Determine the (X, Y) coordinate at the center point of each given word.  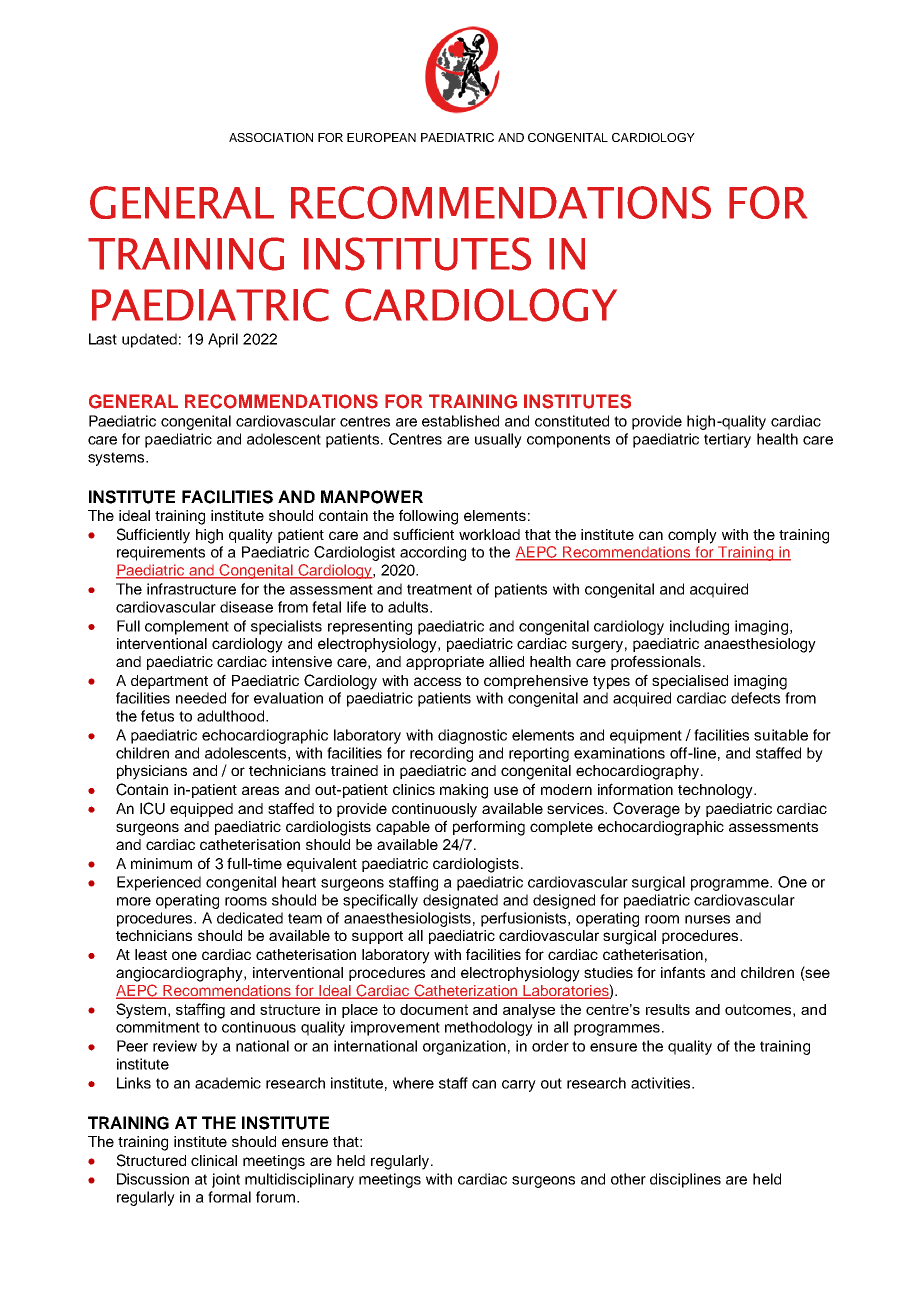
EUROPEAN (381, 137)
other (628, 1179)
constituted (572, 421)
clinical (214, 1160)
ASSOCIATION (271, 137)
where (413, 1083)
